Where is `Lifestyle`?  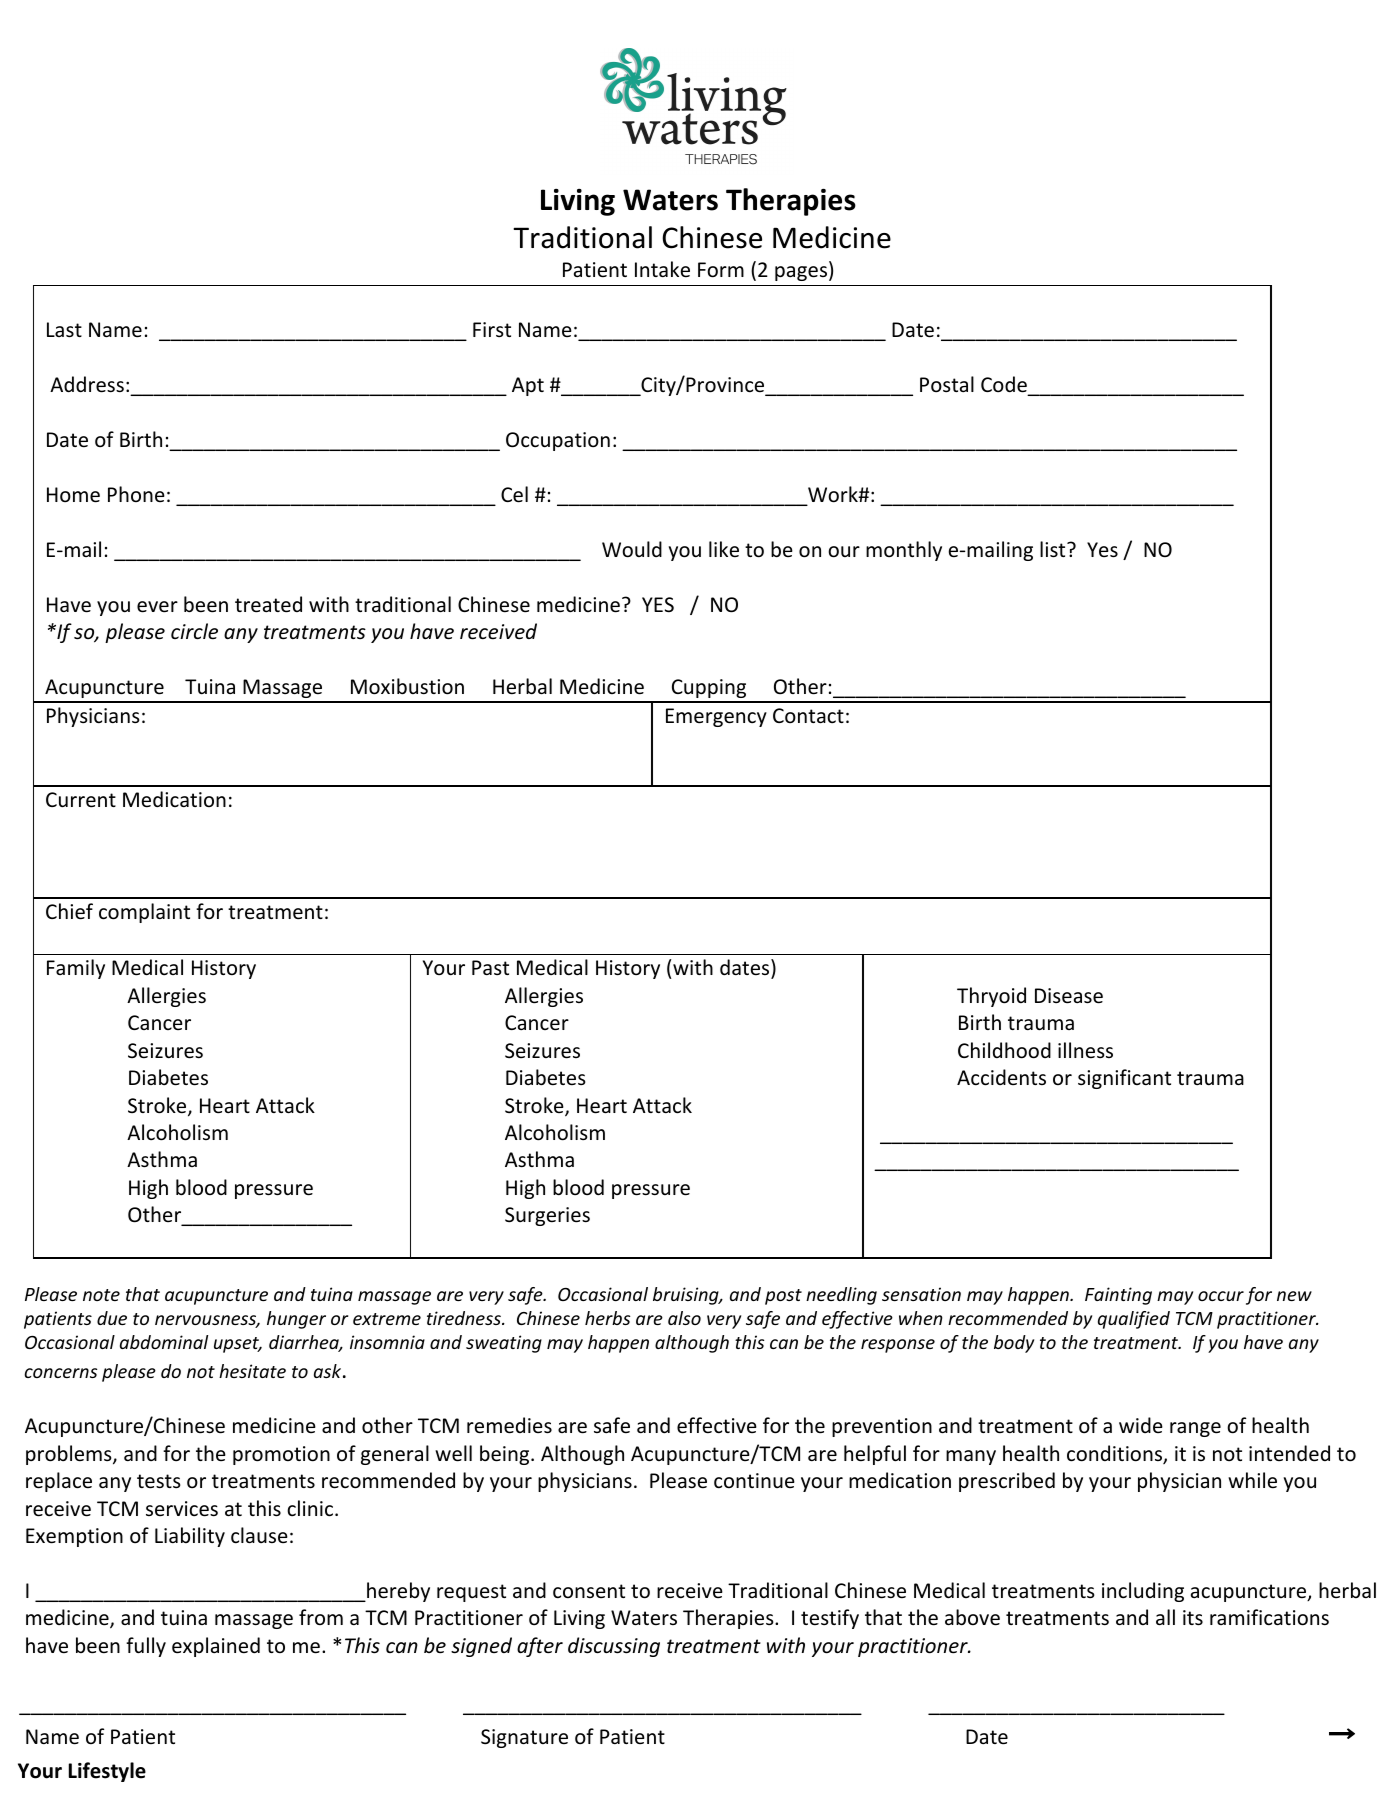
Lifestyle is located at coordinates (107, 1772).
